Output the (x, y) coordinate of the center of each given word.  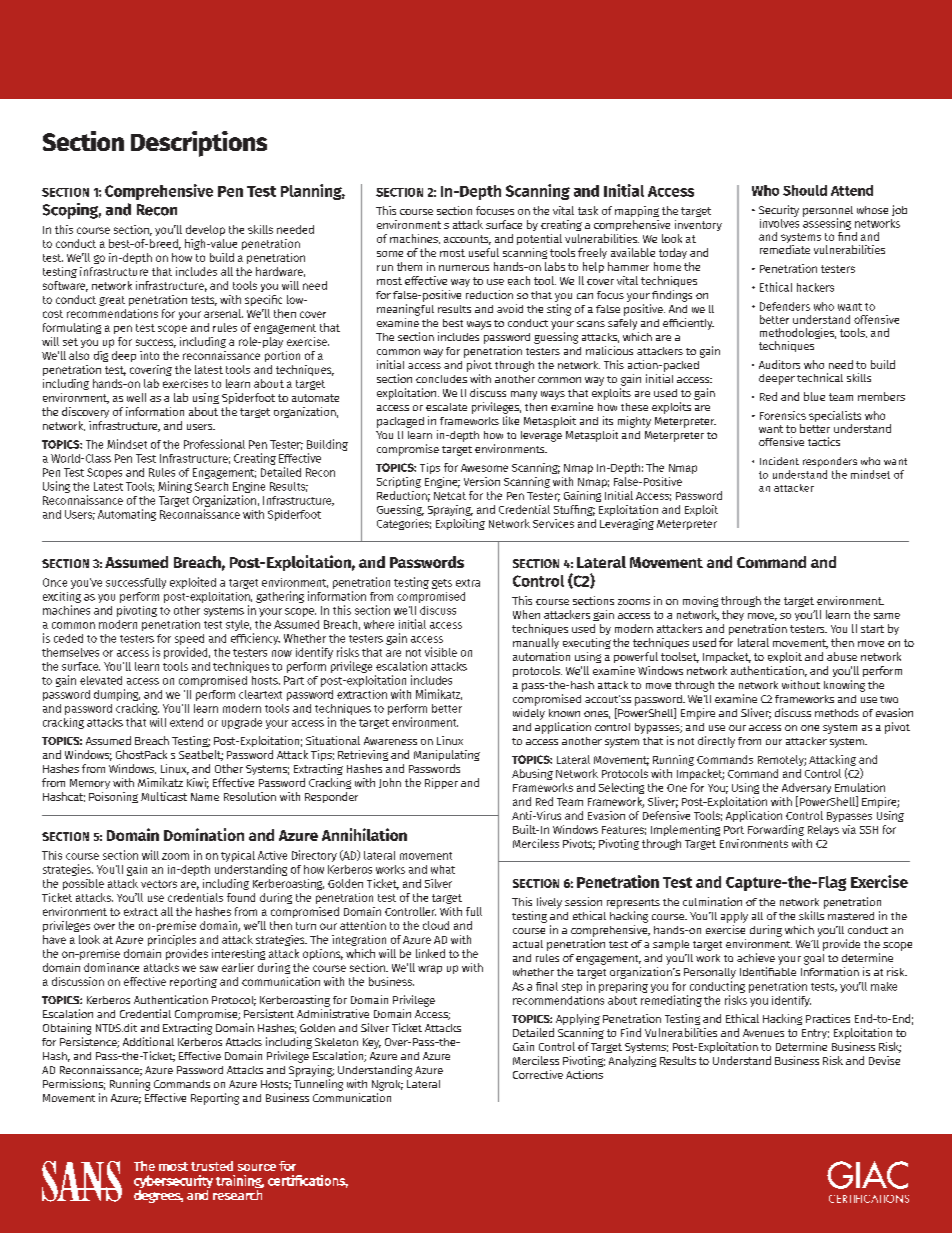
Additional (148, 1041)
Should (805, 190)
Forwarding (776, 830)
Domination (204, 834)
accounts (467, 240)
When (526, 614)
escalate (446, 407)
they (733, 615)
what (443, 869)
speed (189, 639)
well (136, 397)
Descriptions (199, 144)
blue (814, 396)
